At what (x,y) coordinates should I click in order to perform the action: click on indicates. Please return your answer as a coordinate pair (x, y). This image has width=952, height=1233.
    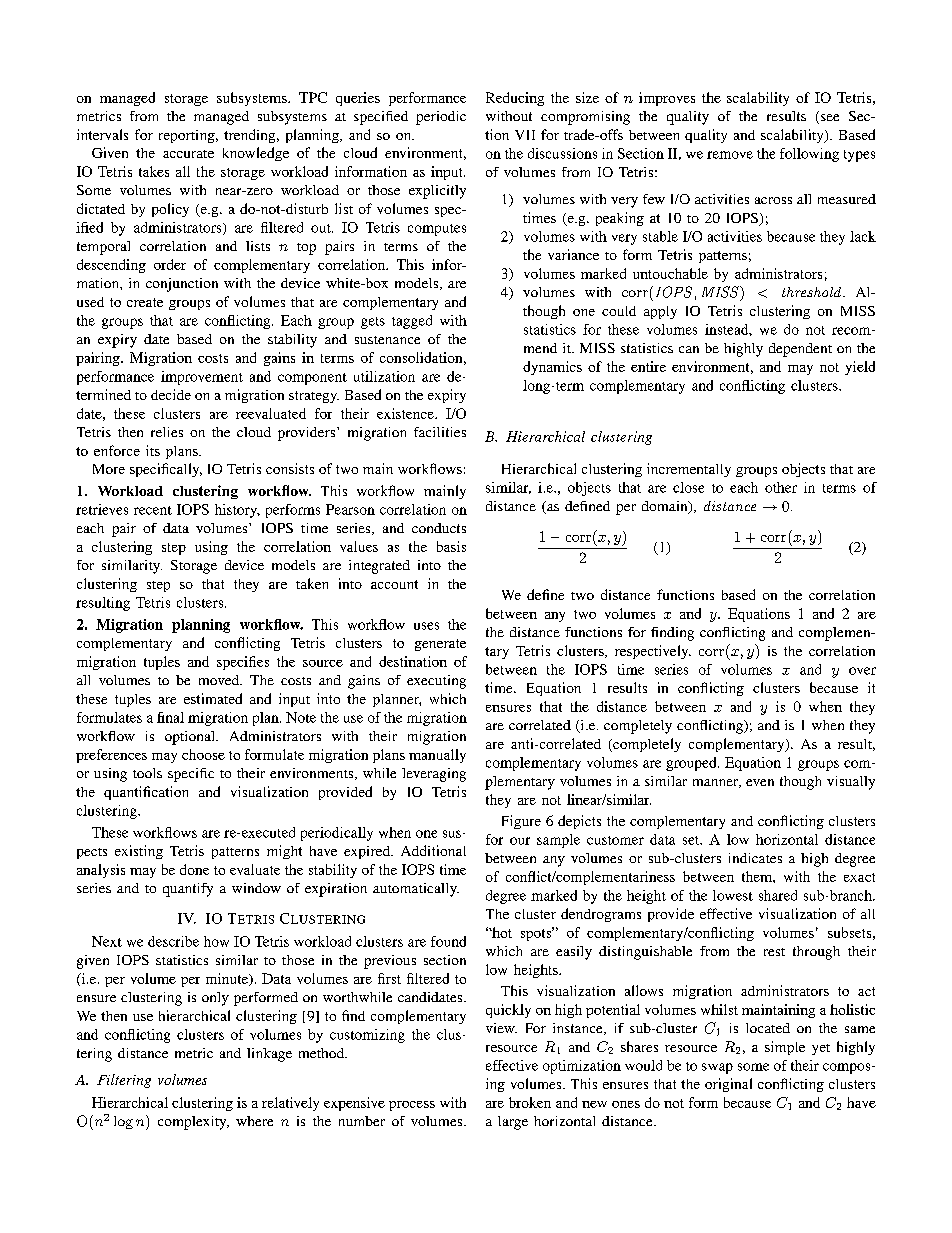
    Looking at the image, I should click on (755, 858).
